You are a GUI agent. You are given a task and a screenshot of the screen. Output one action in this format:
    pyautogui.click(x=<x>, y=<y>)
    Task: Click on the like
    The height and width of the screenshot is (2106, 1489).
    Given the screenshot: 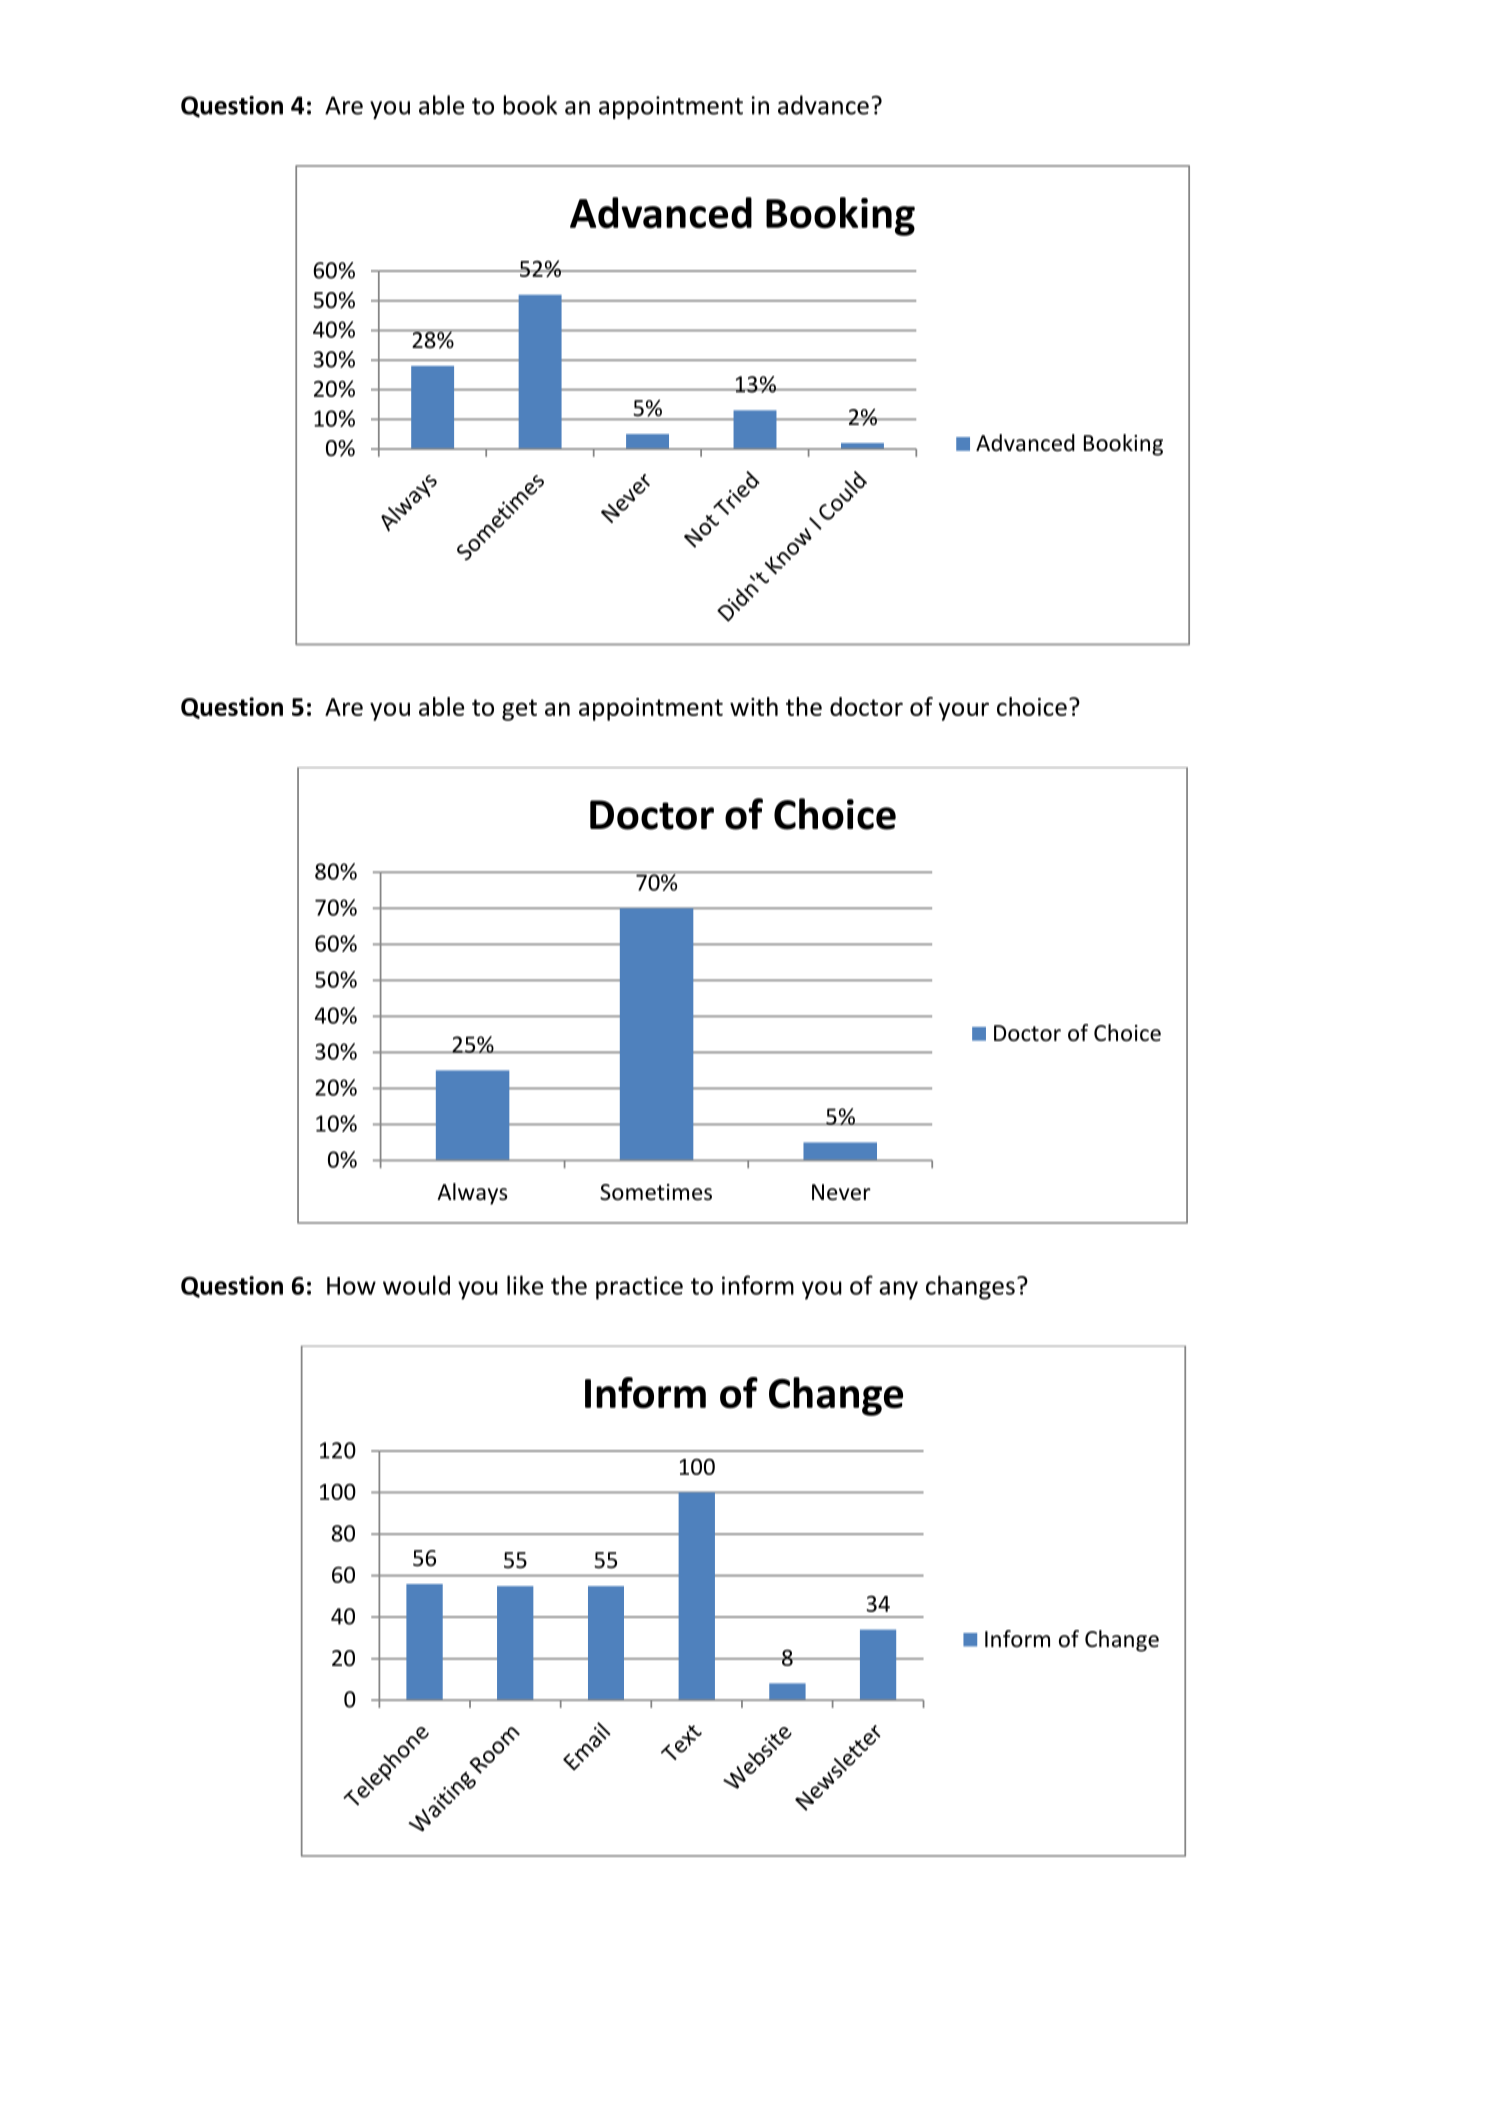 What is the action you would take?
    pyautogui.click(x=525, y=1285)
